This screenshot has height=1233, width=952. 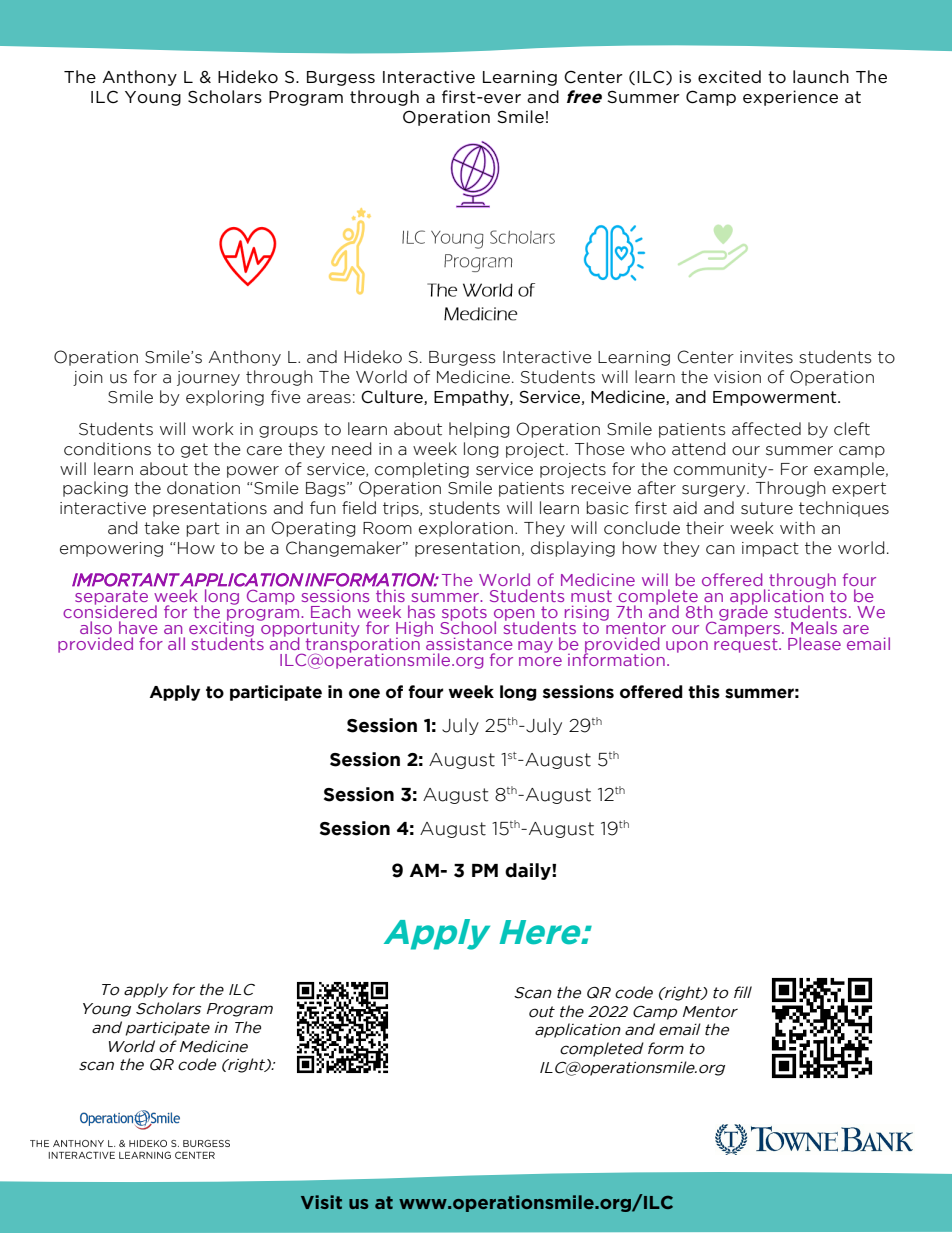 I want to click on experience, so click(x=790, y=98).
